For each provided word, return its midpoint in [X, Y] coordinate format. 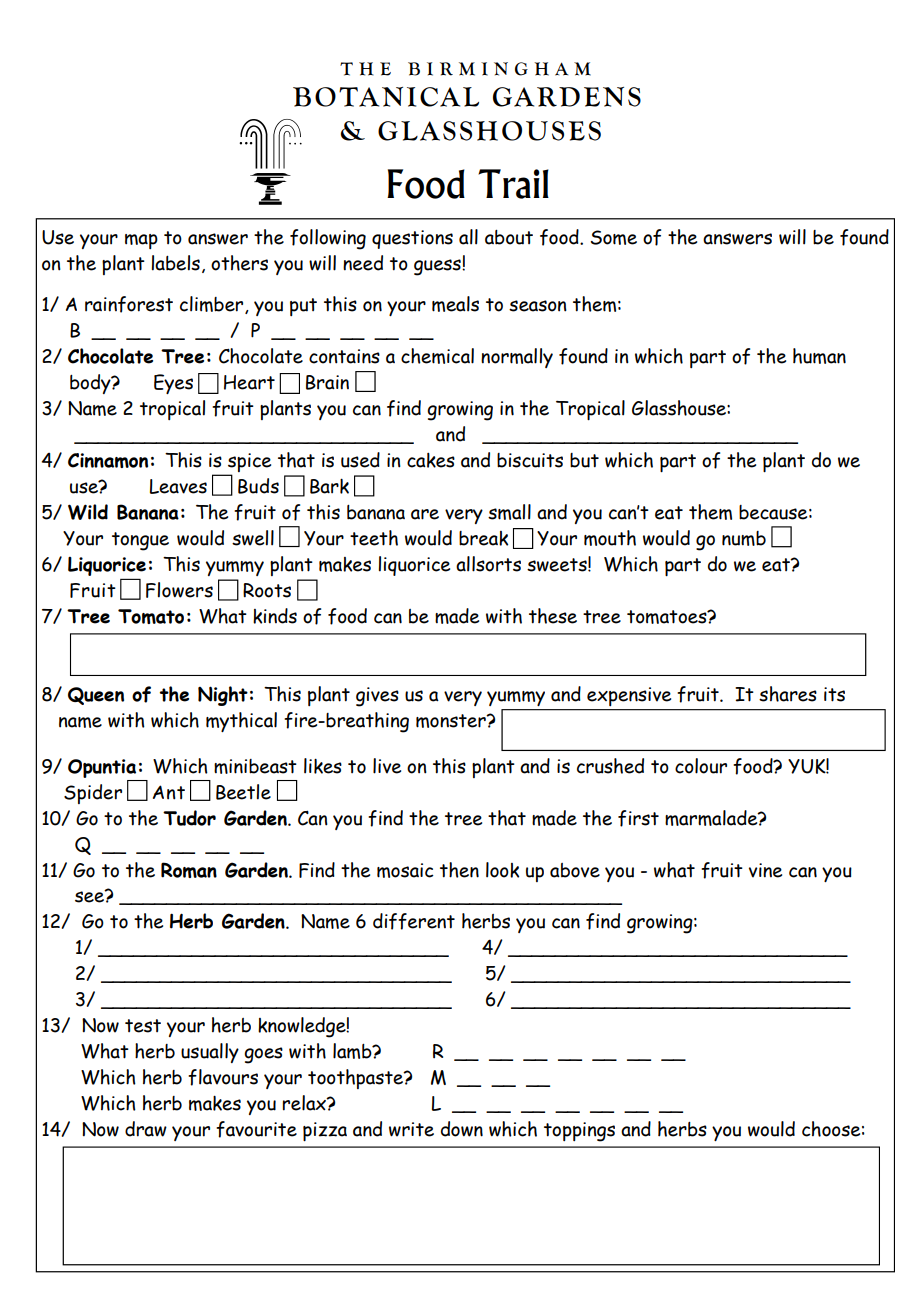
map [141, 241]
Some [614, 237]
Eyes [173, 384]
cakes [431, 460]
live [387, 766]
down [462, 1129]
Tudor [189, 818]
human [819, 356]
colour [701, 766]
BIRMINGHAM [499, 69]
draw [146, 1129]
